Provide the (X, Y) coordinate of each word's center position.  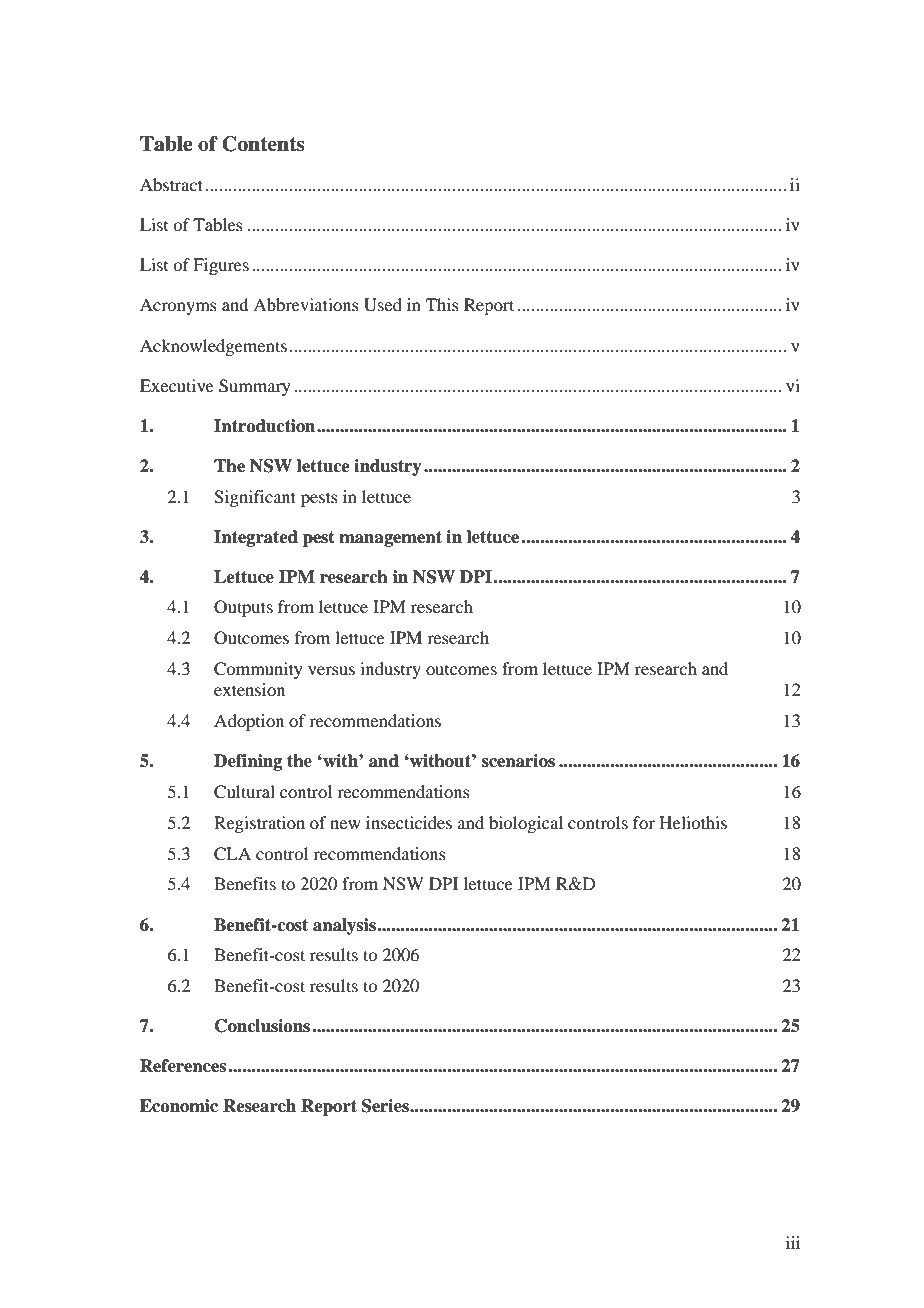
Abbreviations (306, 304)
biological (526, 824)
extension (249, 689)
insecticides (409, 822)
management (390, 539)
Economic (179, 1106)
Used (383, 305)
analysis (345, 926)
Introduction (266, 426)
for (644, 822)
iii (793, 1242)
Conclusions (262, 1026)
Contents (263, 144)
